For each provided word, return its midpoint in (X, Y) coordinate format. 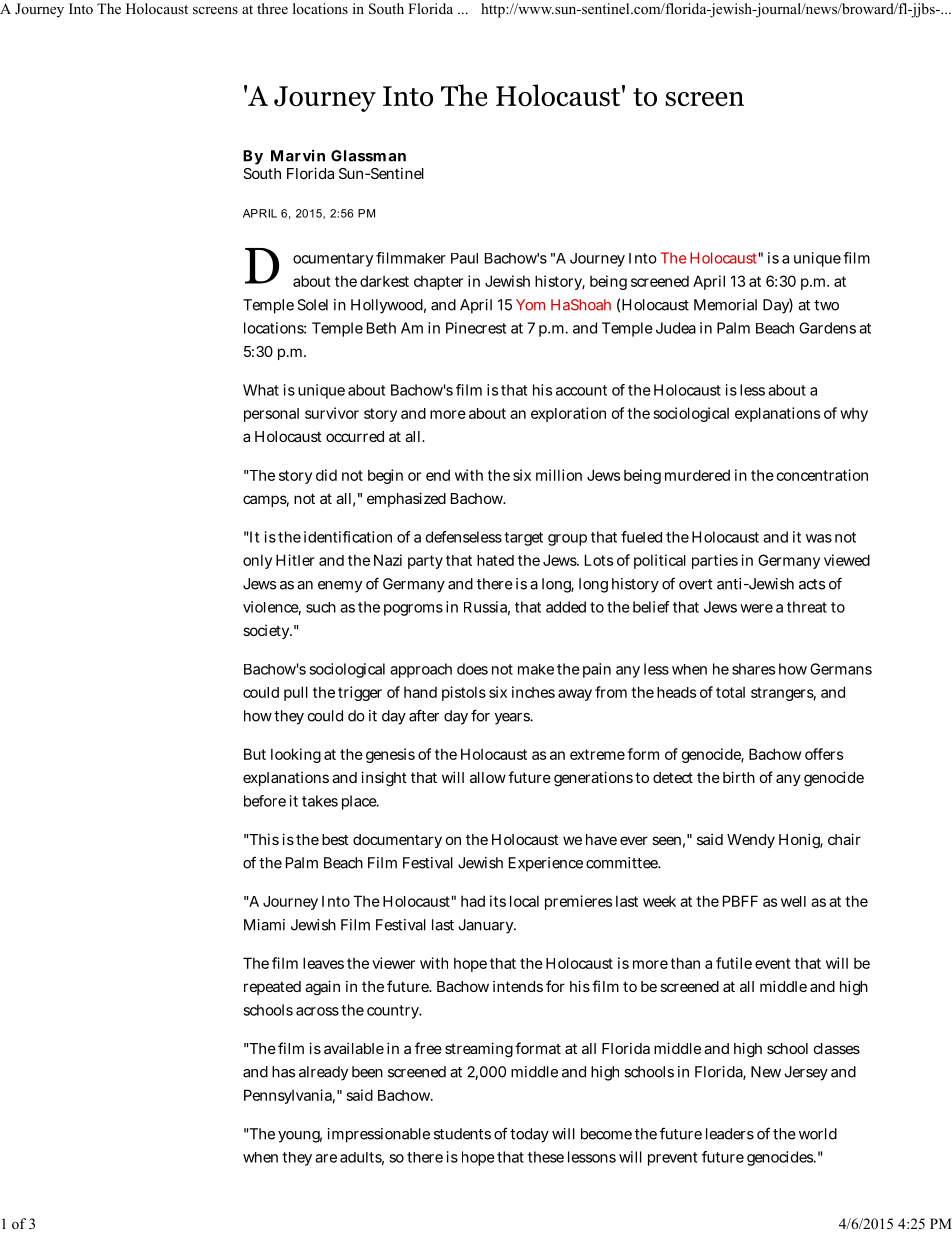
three (272, 8)
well (793, 901)
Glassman (368, 156)
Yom (530, 305)
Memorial (725, 305)
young (300, 1137)
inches (533, 692)
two (826, 305)
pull (296, 693)
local (524, 901)
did (326, 475)
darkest (384, 281)
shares (753, 669)
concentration (822, 475)
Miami (264, 925)
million (559, 475)
